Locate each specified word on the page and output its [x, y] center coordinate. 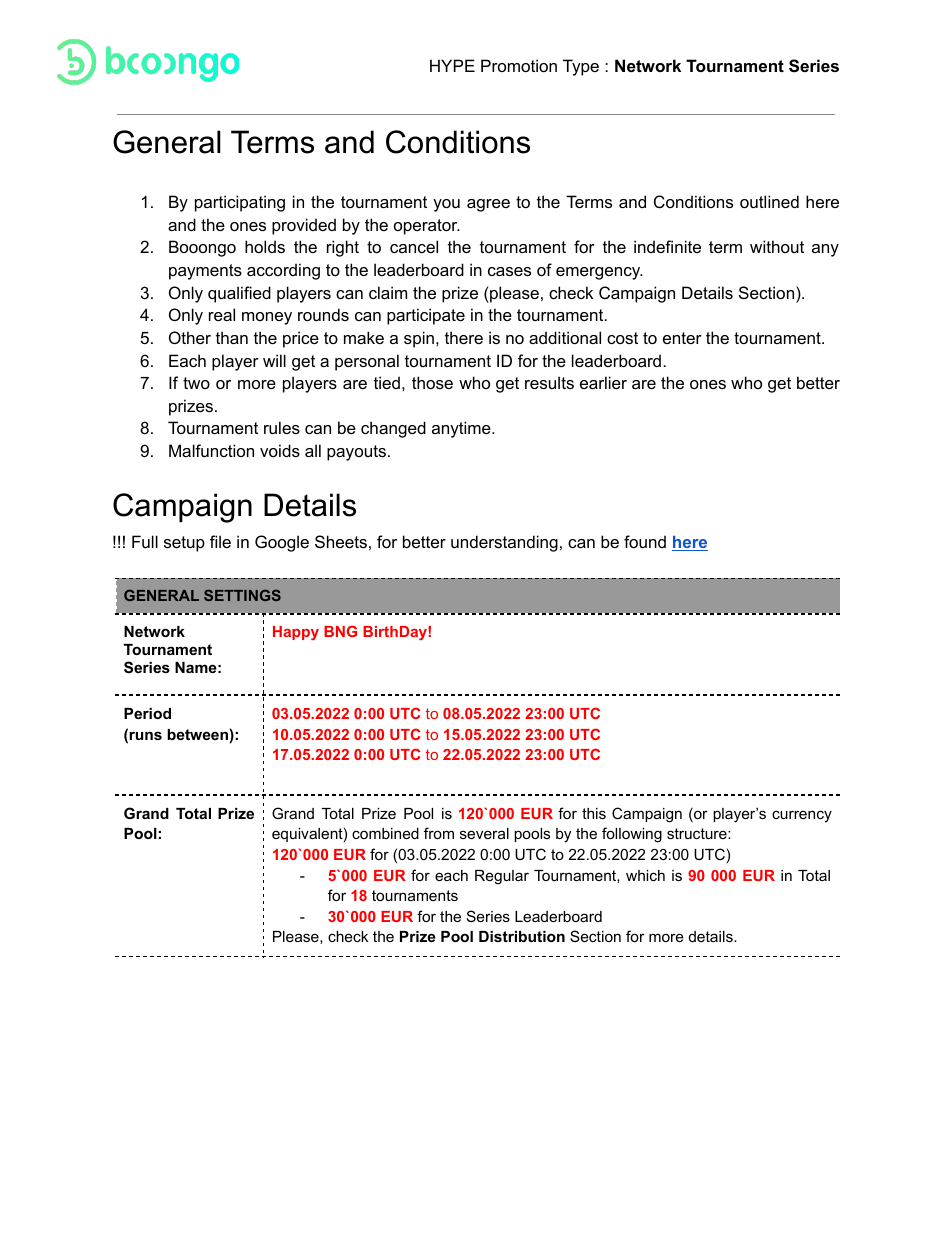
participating [240, 203]
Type [581, 67]
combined [385, 833]
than [232, 337]
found [645, 541]
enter [682, 338]
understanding [504, 543]
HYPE [452, 65]
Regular [502, 877]
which [645, 875]
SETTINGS [242, 595]
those [432, 382]
